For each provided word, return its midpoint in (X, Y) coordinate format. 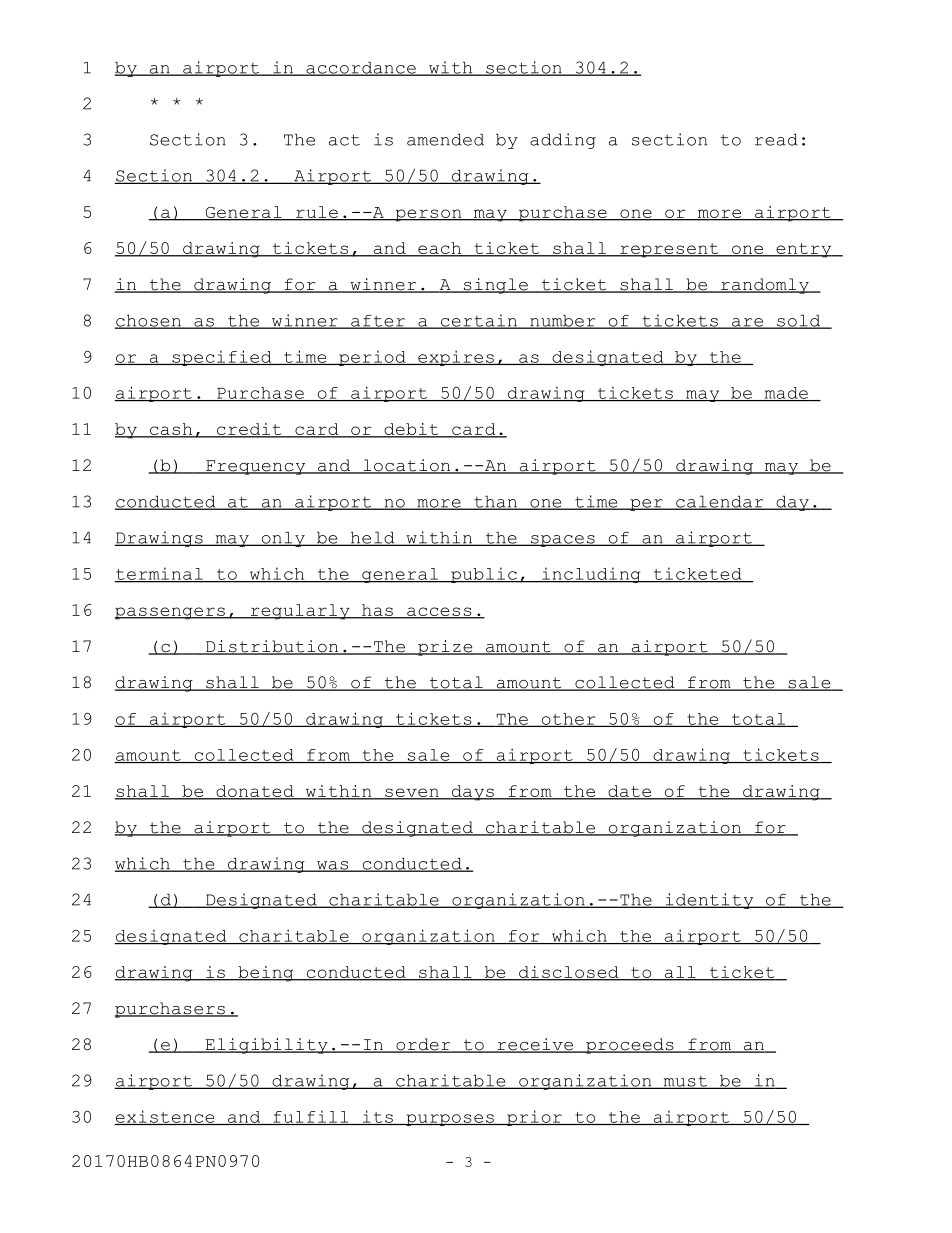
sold (799, 321)
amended (445, 139)
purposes (450, 1120)
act (344, 140)
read (776, 139)
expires (456, 358)
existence (165, 1117)
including (591, 575)
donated (255, 792)
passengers (171, 613)
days (472, 793)
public (484, 575)
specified (222, 358)
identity (709, 901)
